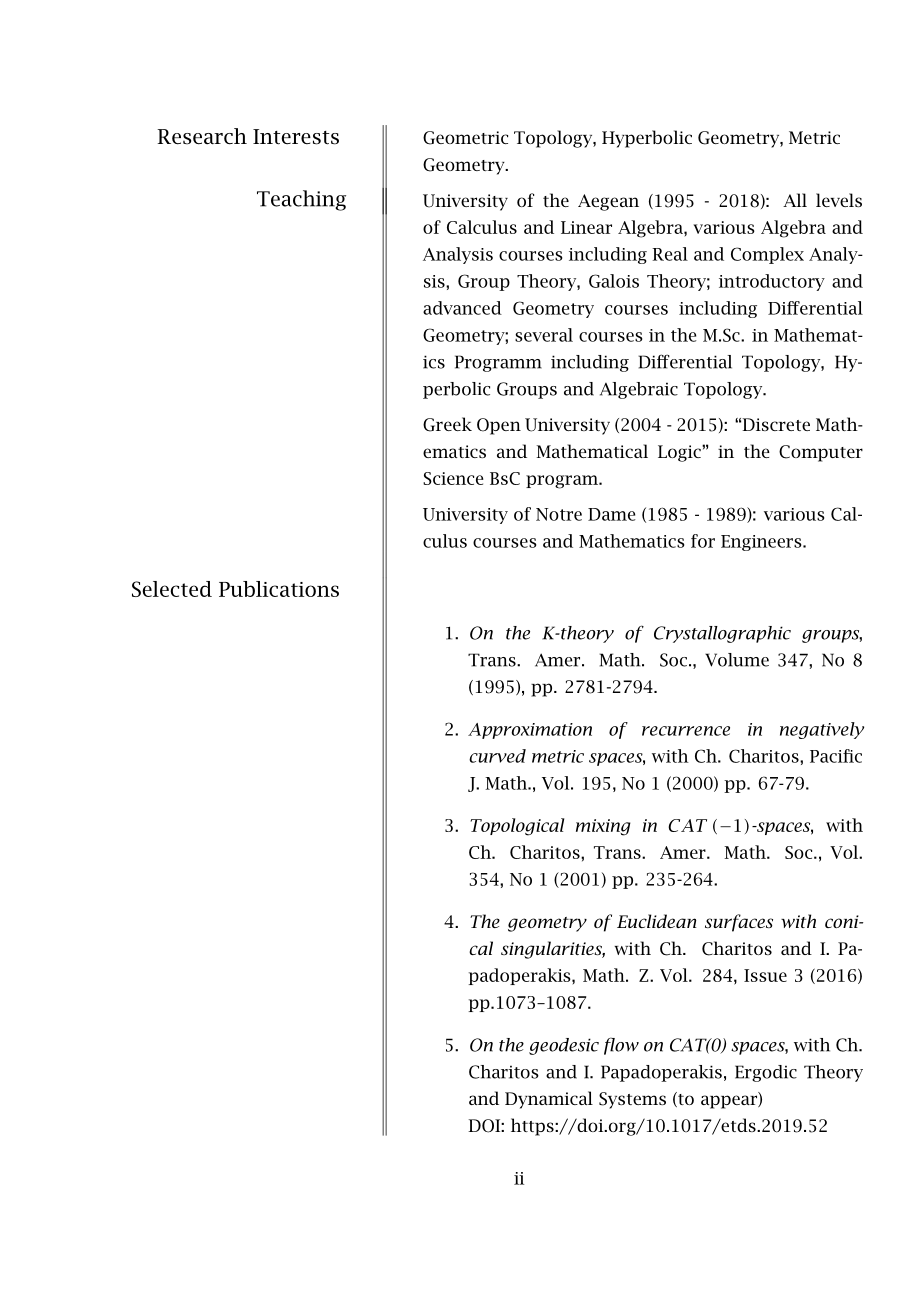 The width and height of the image is (924, 1308). What do you see at coordinates (279, 589) in the image?
I see `Publications` at bounding box center [279, 589].
